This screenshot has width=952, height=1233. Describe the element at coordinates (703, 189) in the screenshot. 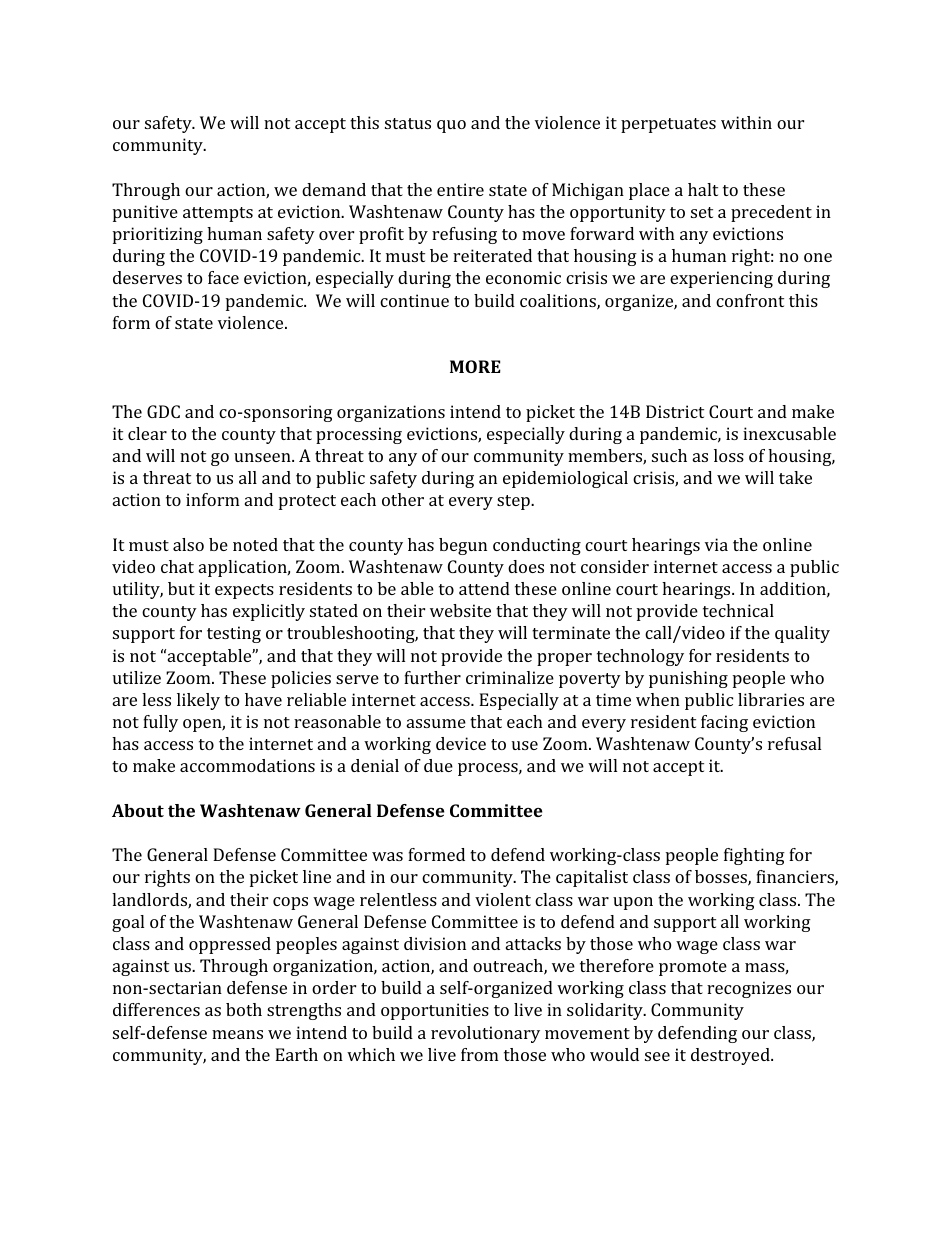

I see `halt` at that location.
